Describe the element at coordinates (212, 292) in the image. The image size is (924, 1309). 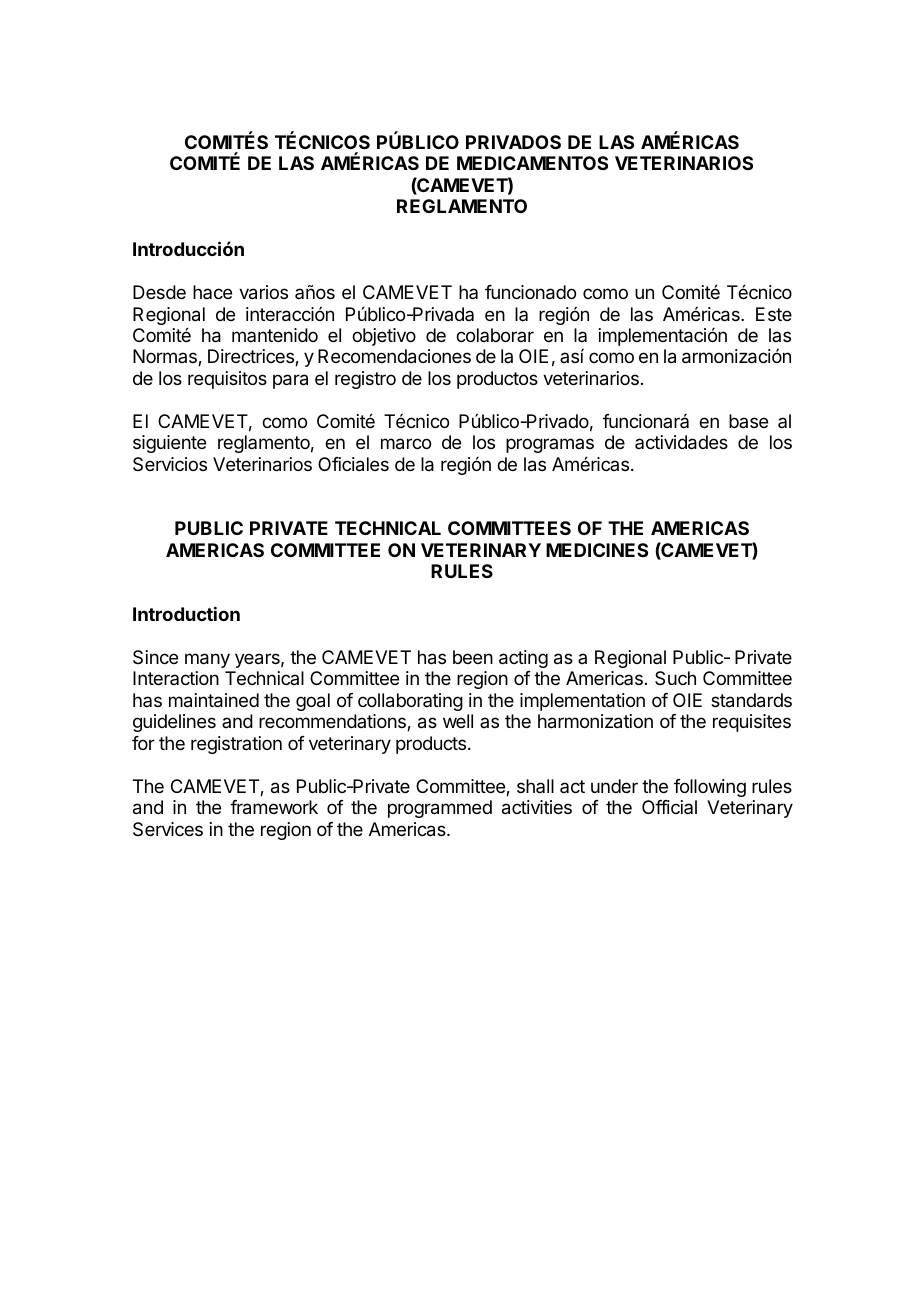
I see `hace` at that location.
